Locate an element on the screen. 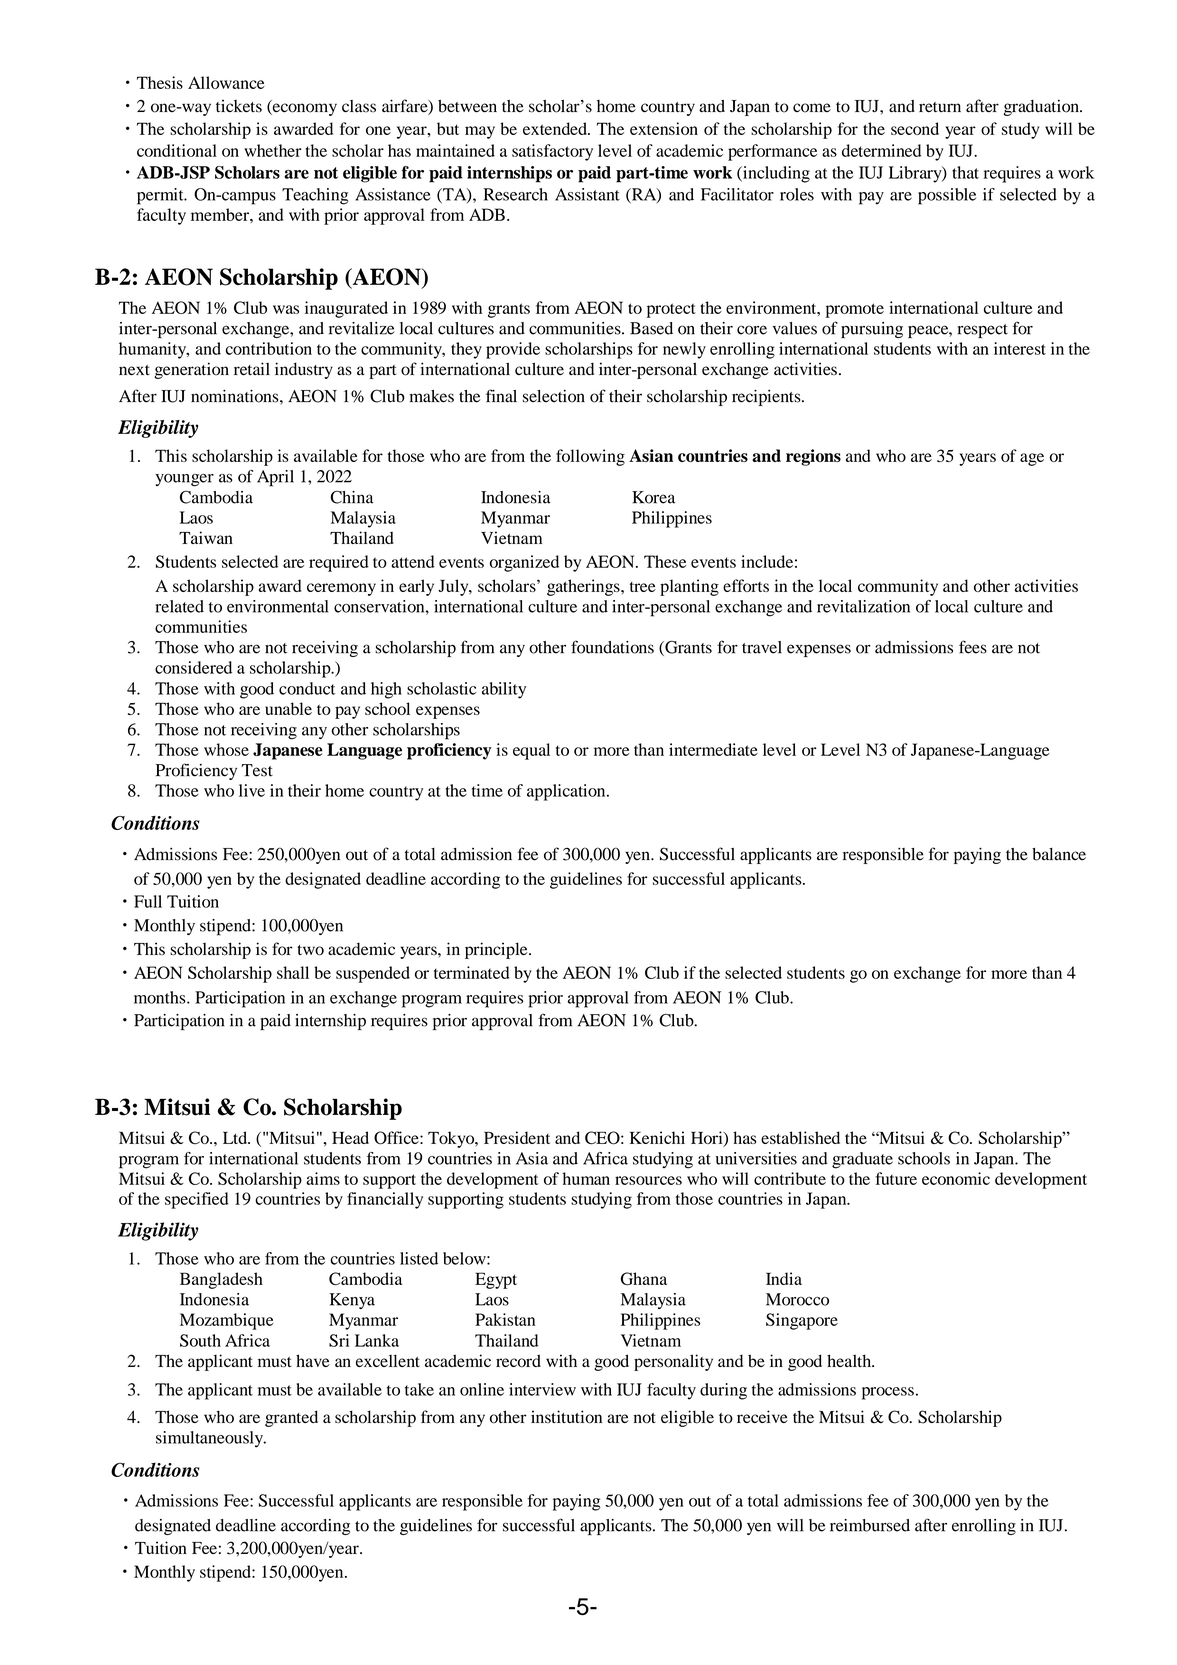 This screenshot has height=1665, width=1177. tickets is located at coordinates (239, 106).
